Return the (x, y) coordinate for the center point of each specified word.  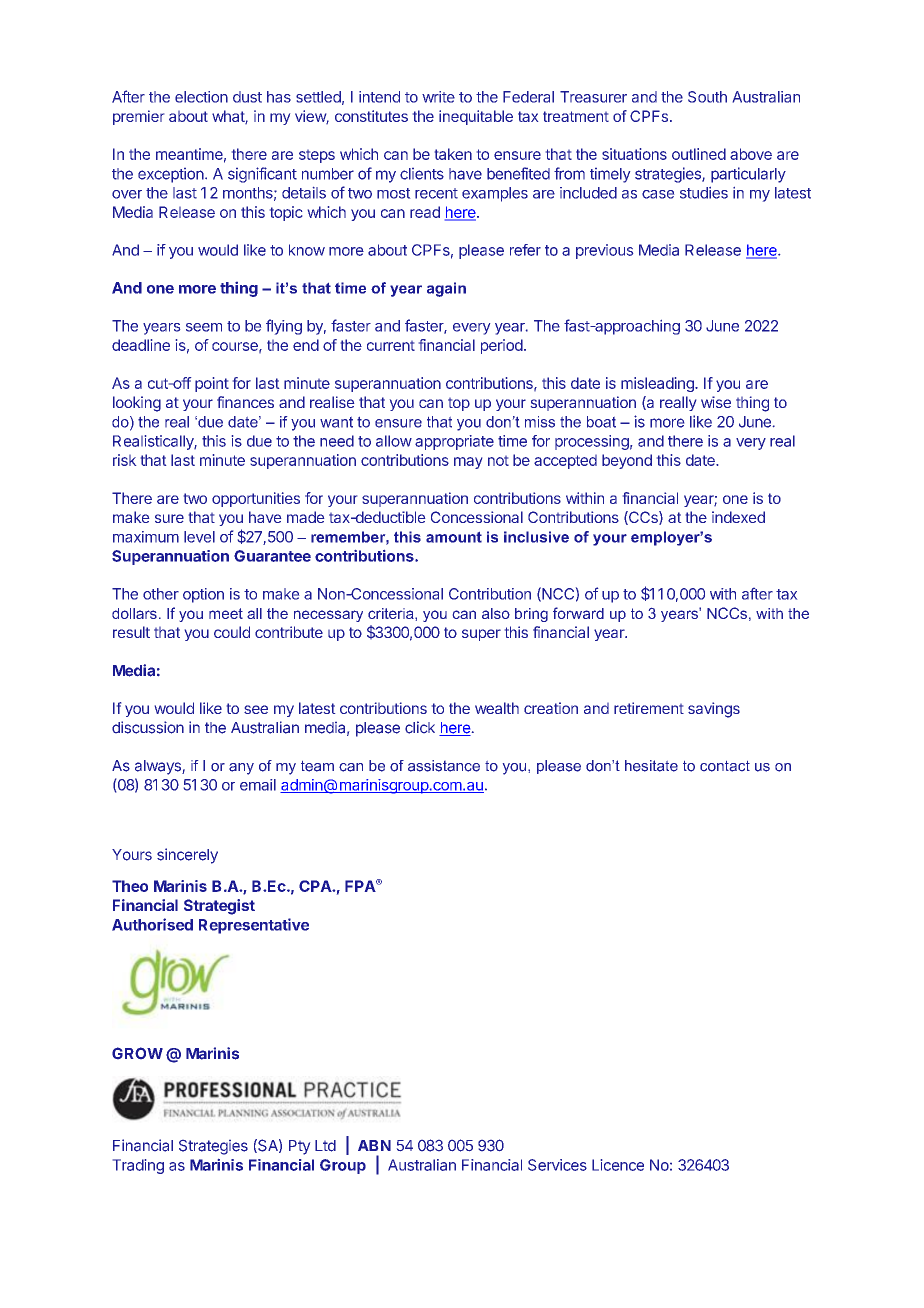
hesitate (651, 766)
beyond (627, 461)
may (468, 463)
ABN (374, 1145)
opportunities (256, 499)
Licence (618, 1165)
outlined (699, 154)
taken (453, 154)
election (201, 97)
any (241, 769)
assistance (444, 766)
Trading (138, 1166)
